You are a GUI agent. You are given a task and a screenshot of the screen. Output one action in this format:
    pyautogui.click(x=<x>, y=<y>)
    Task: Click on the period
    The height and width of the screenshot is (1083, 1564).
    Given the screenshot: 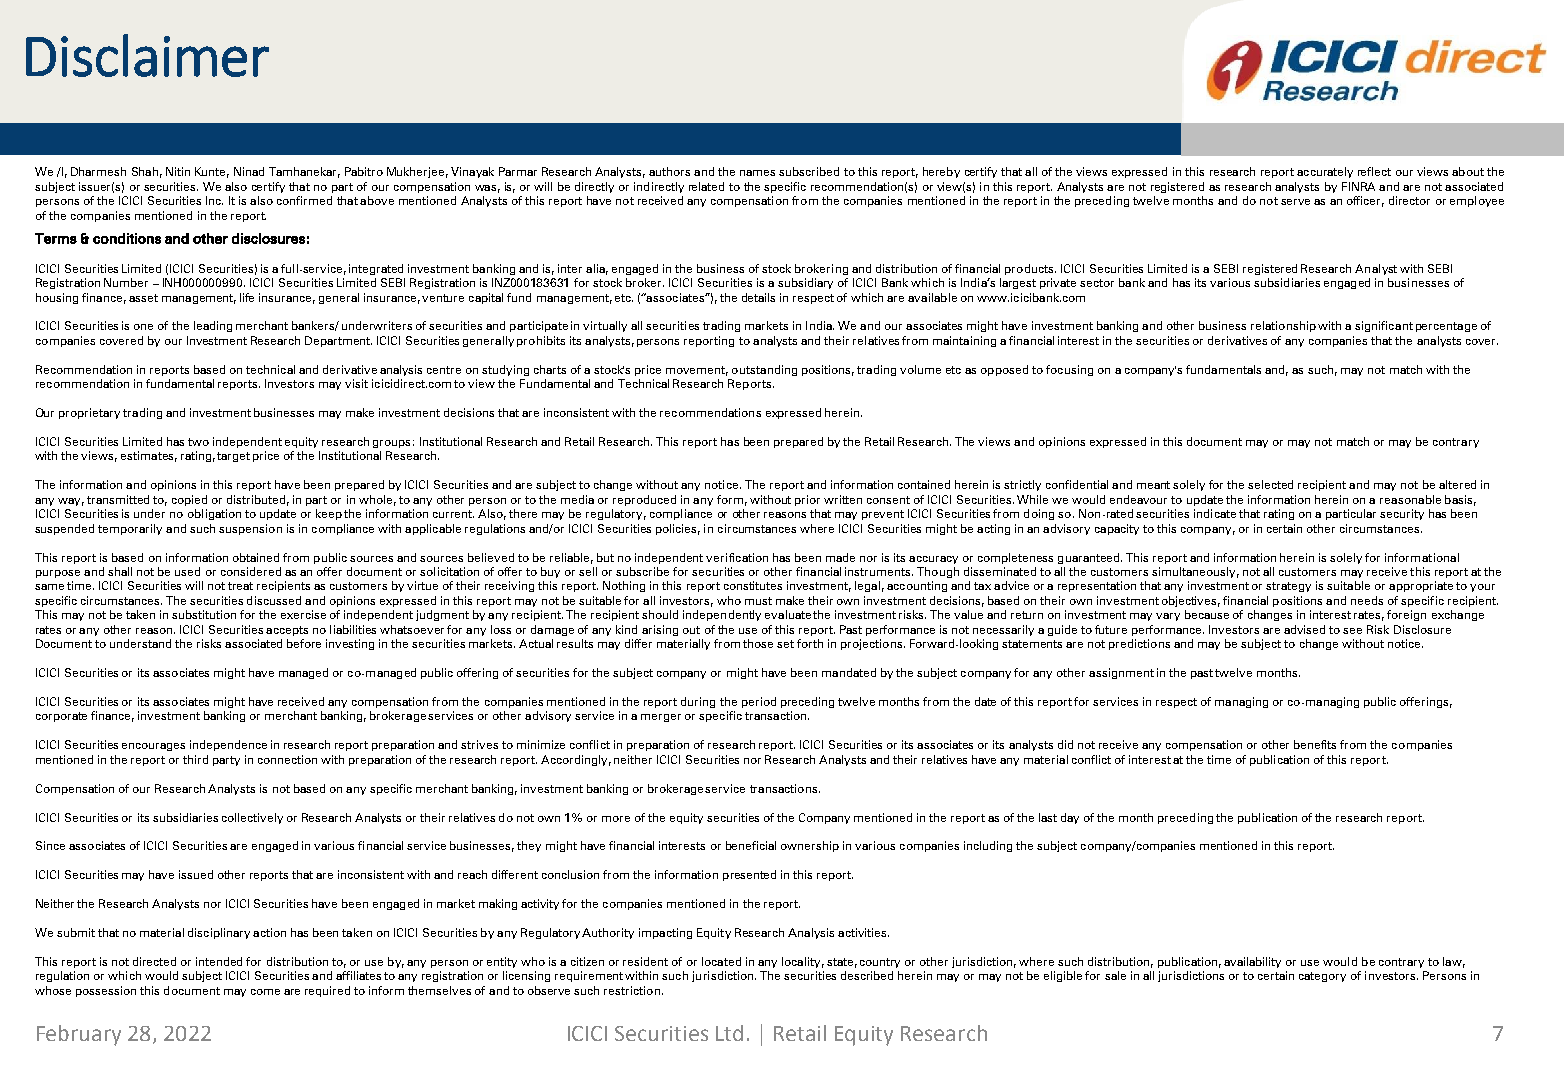 What is the action you would take?
    pyautogui.click(x=759, y=702)
